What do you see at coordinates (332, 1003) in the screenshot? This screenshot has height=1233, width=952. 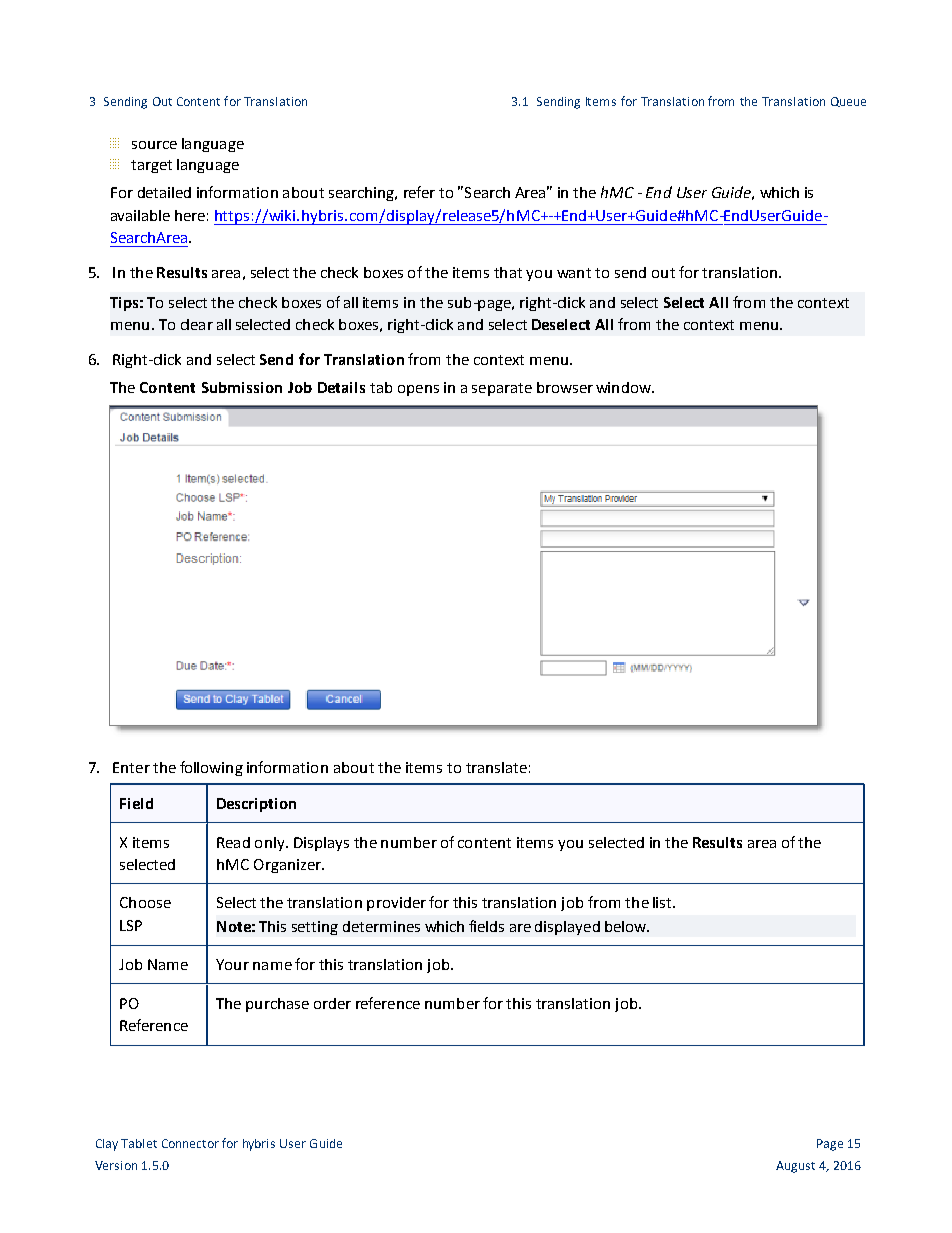 I see `order` at bounding box center [332, 1003].
